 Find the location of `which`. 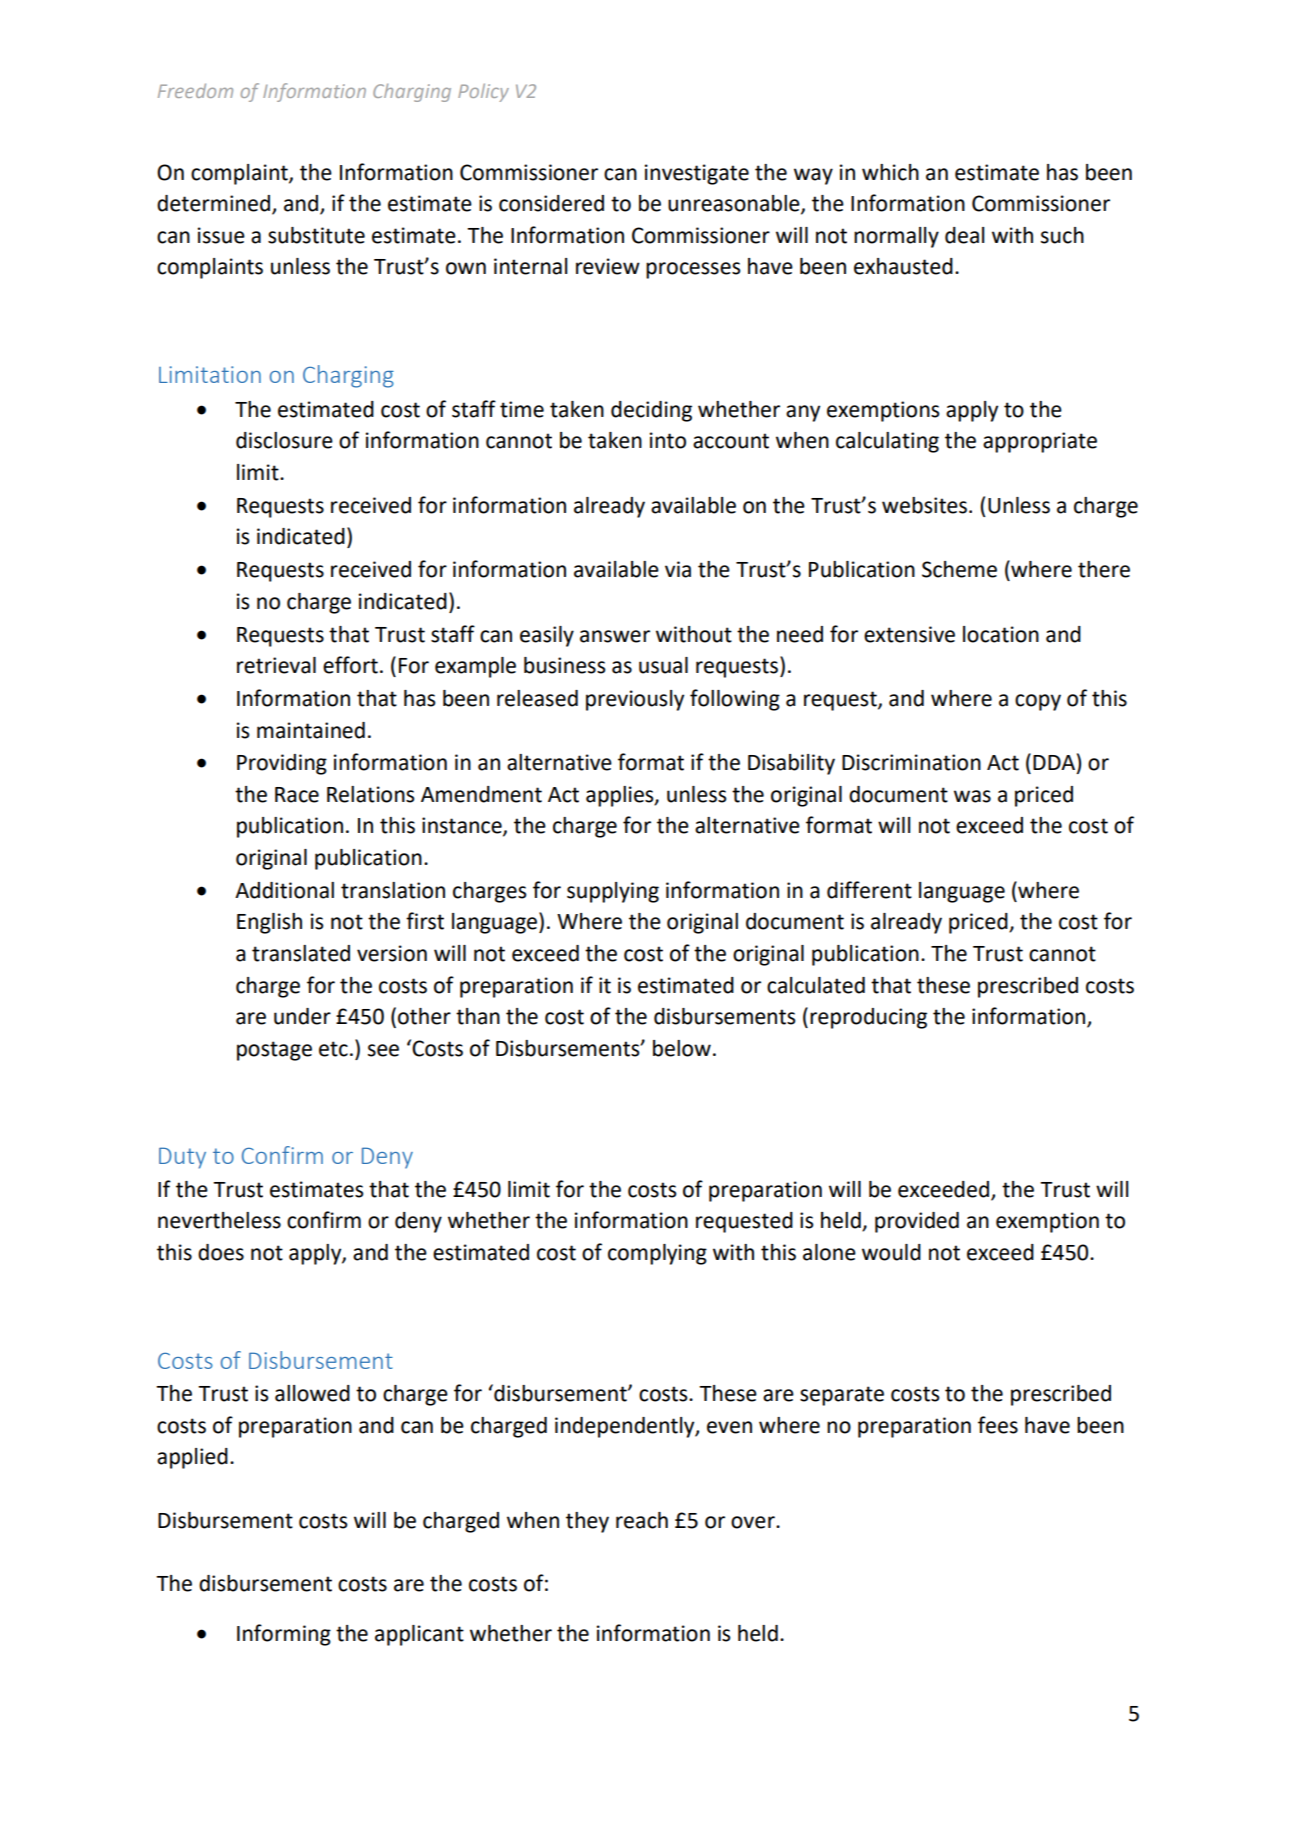

which is located at coordinates (890, 172).
